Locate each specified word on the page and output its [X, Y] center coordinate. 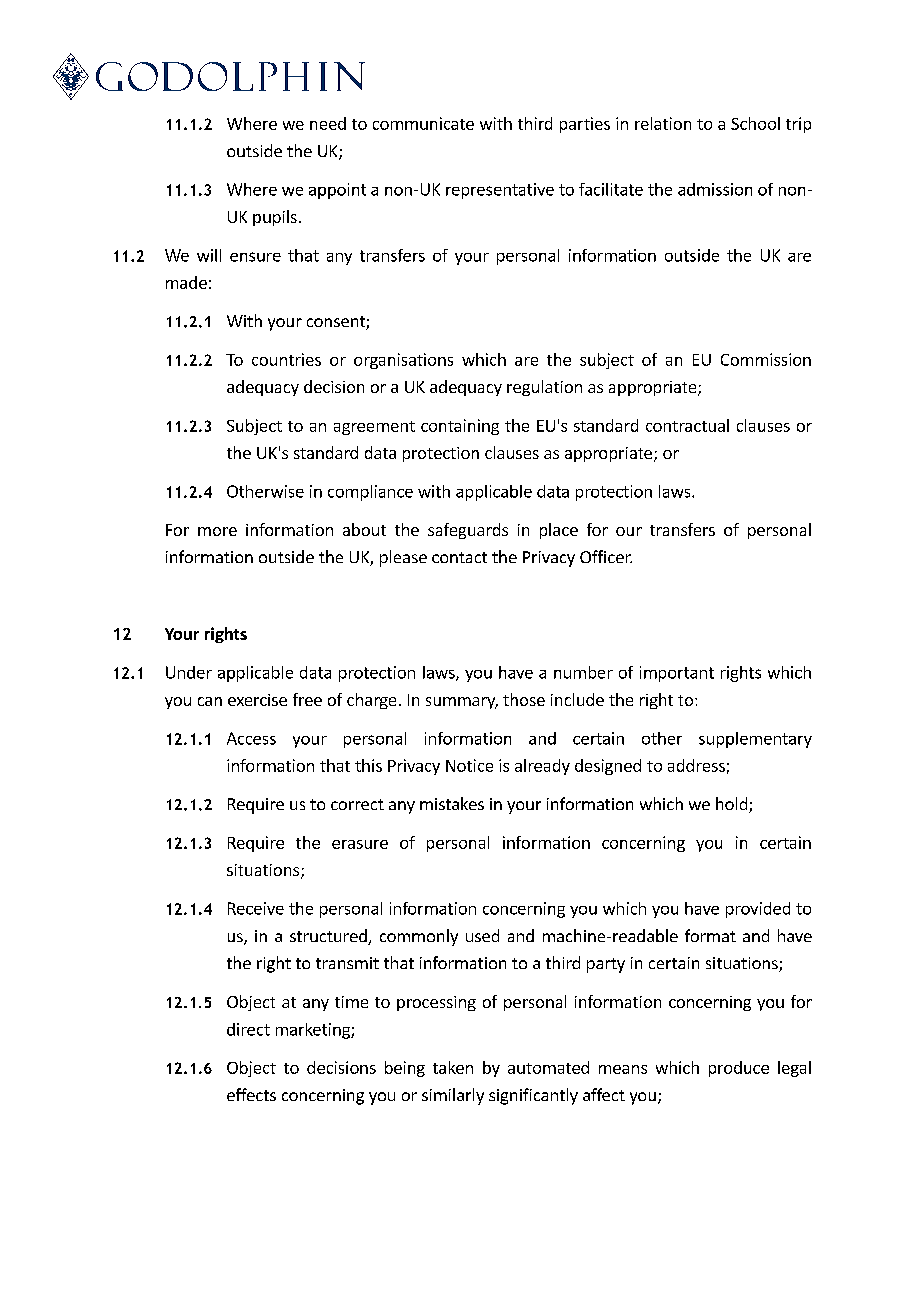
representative [500, 191]
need [328, 123]
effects [251, 1094]
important [677, 674]
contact [459, 557]
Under [189, 672]
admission [715, 189]
